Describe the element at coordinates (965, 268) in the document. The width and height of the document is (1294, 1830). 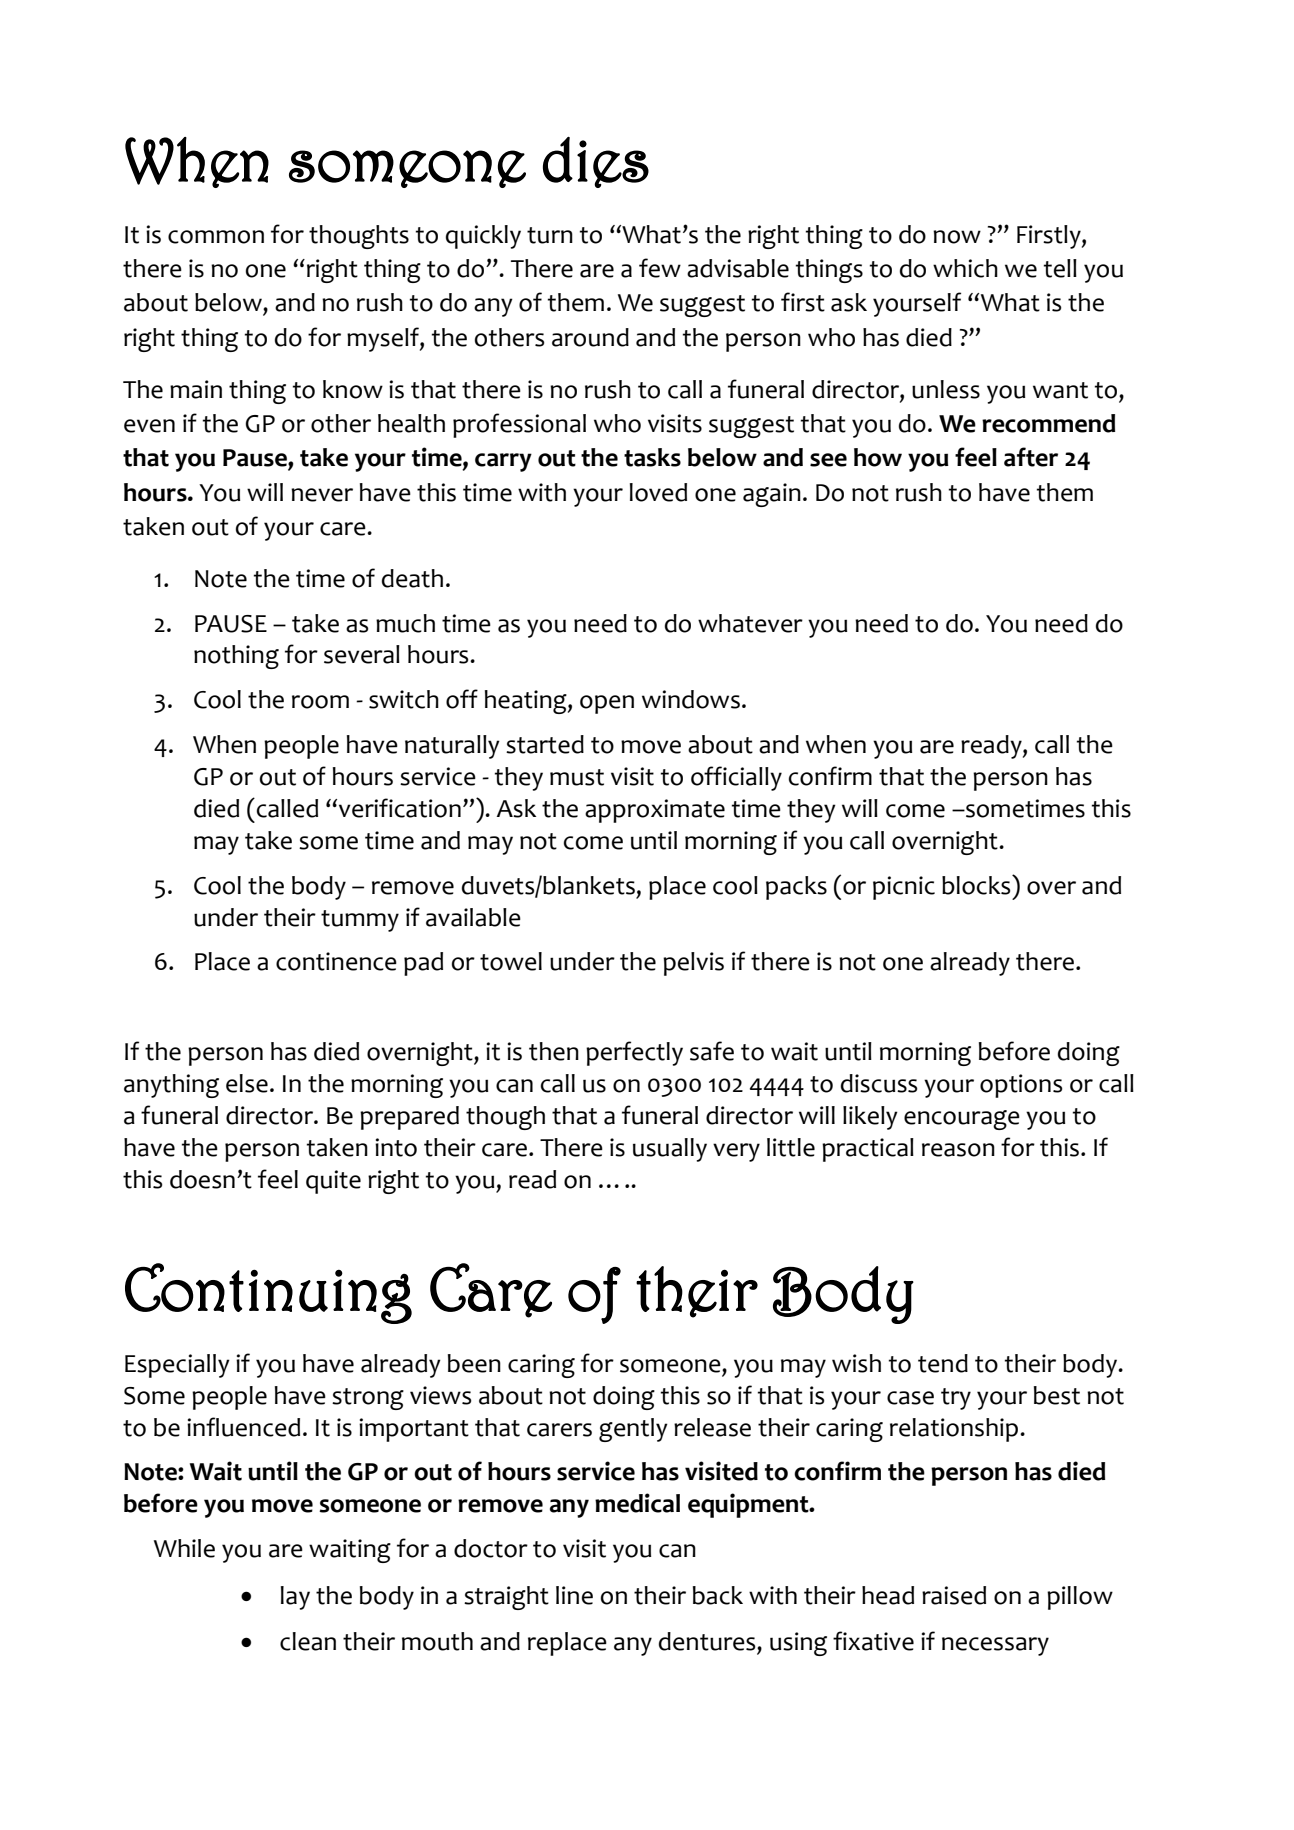
I see `which` at that location.
